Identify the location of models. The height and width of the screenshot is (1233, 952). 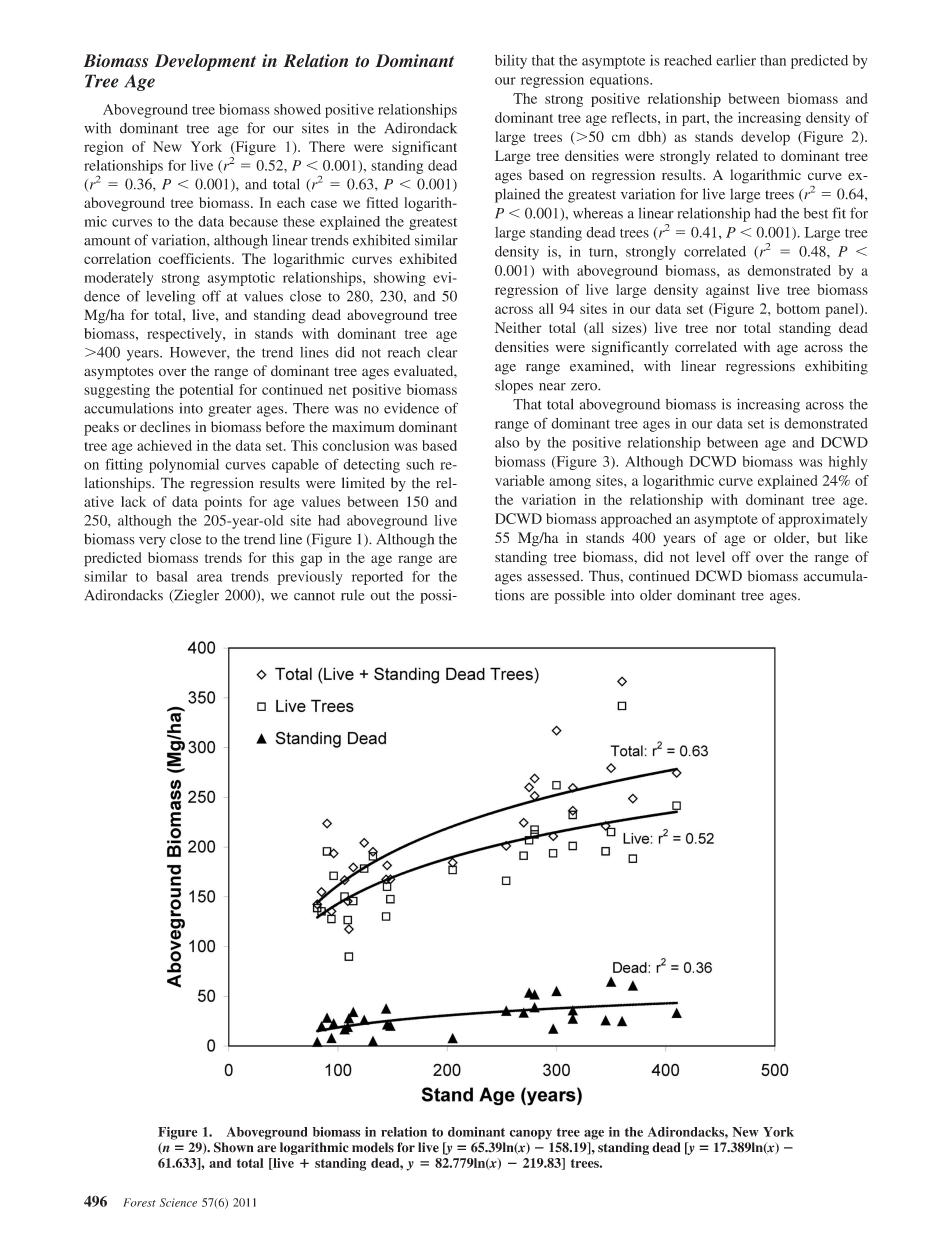
(373, 1147).
